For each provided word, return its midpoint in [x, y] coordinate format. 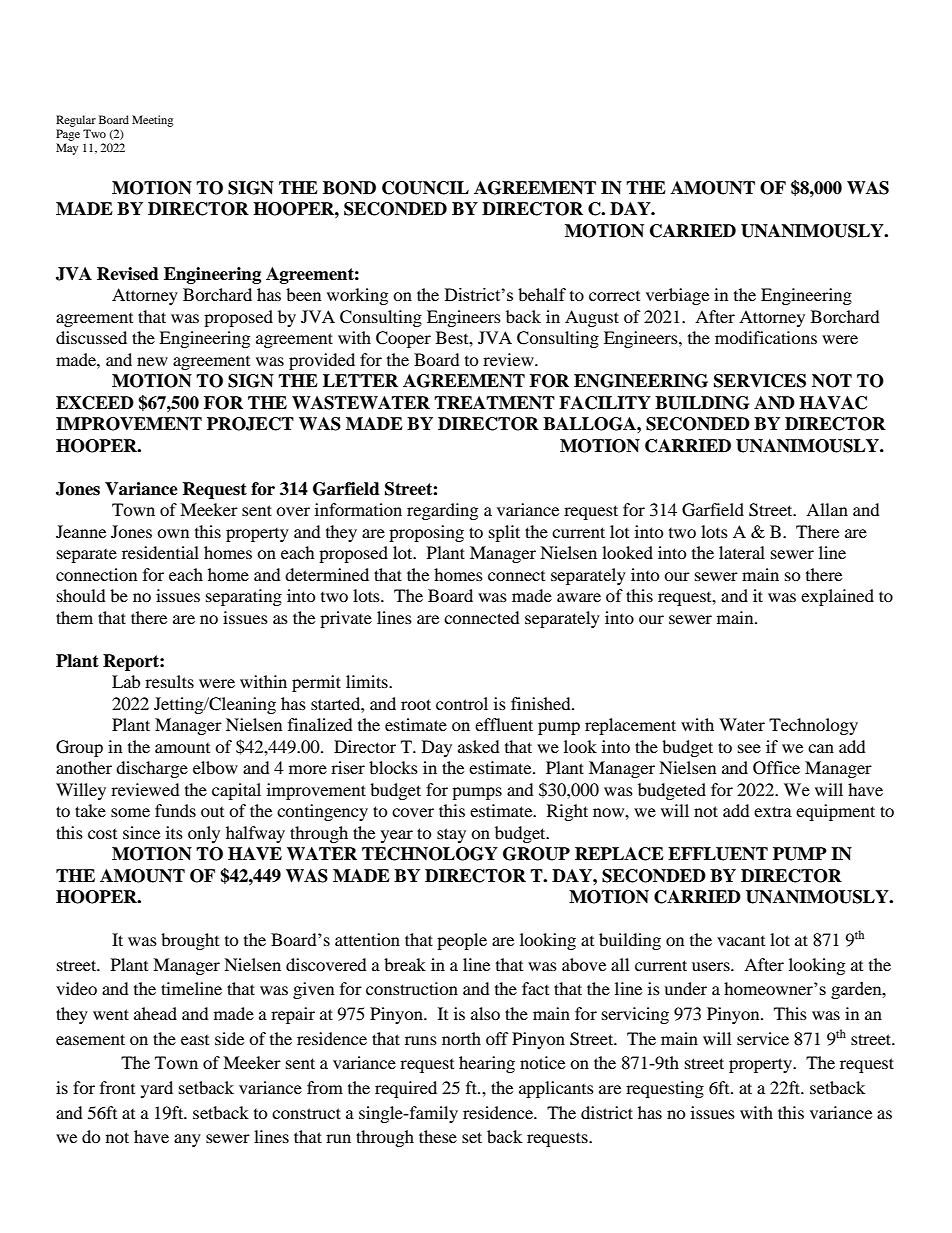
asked [479, 746]
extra [773, 811]
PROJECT [250, 424]
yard [157, 1089]
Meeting [152, 121]
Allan [827, 509]
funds [175, 810]
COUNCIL [425, 188]
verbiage [677, 296]
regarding [442, 511]
